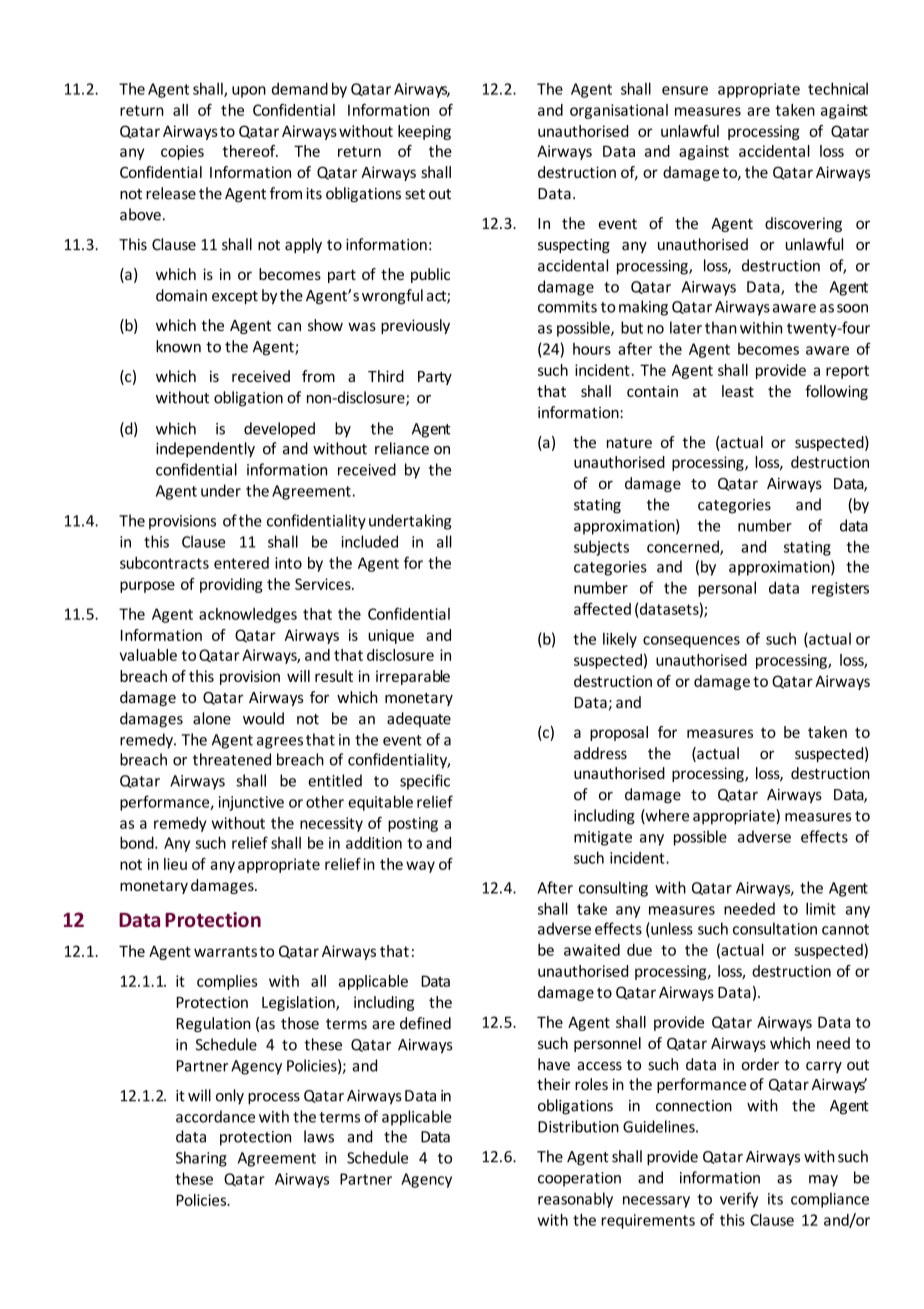 Image resolution: width=924 pixels, height=1309 pixels. Describe the element at coordinates (251, 803) in the screenshot. I see `injunctive` at that location.
